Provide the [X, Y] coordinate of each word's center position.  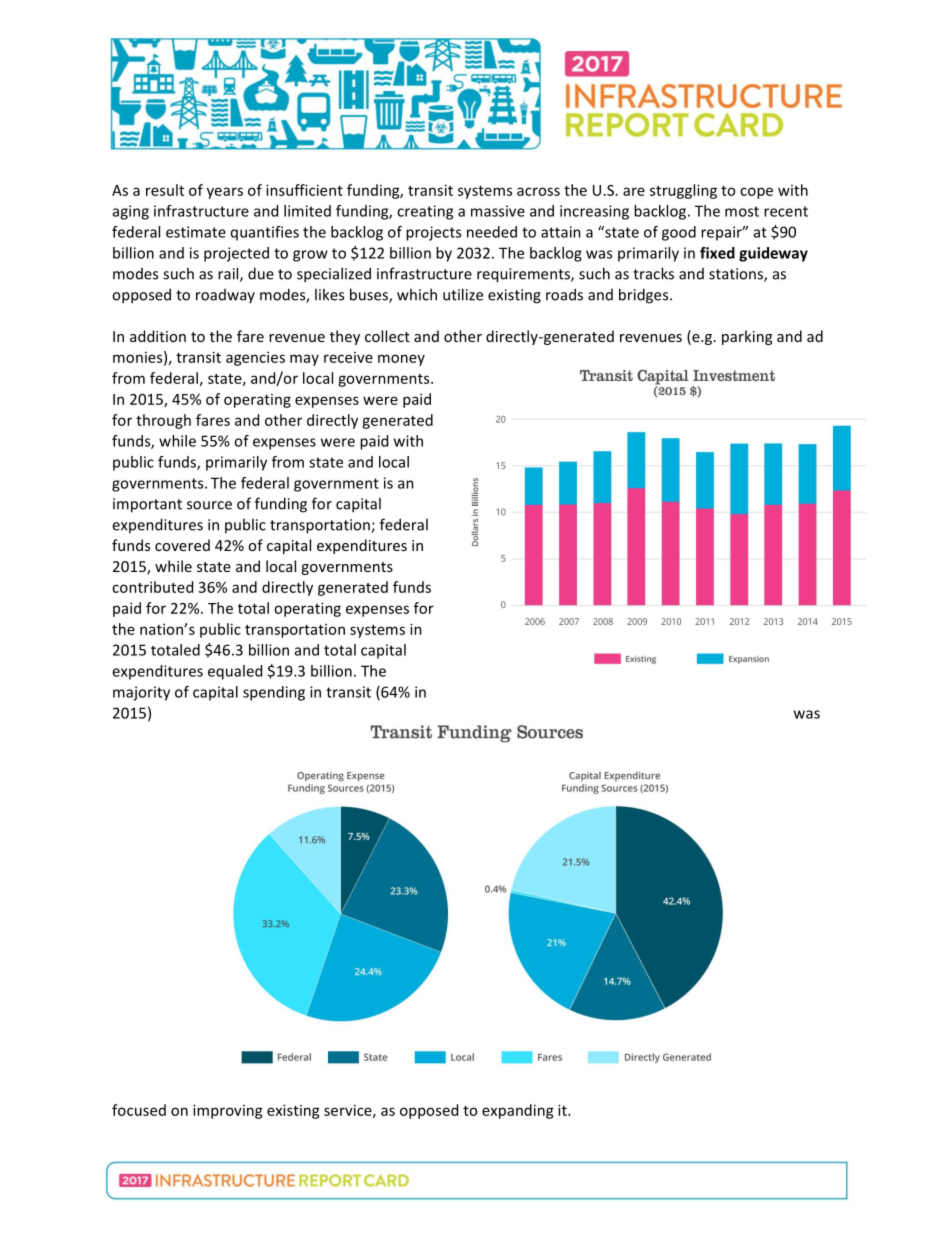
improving [228, 1111]
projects [433, 233]
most [742, 211]
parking [747, 337]
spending [274, 693]
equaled [235, 672]
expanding [518, 1111]
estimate [196, 232]
